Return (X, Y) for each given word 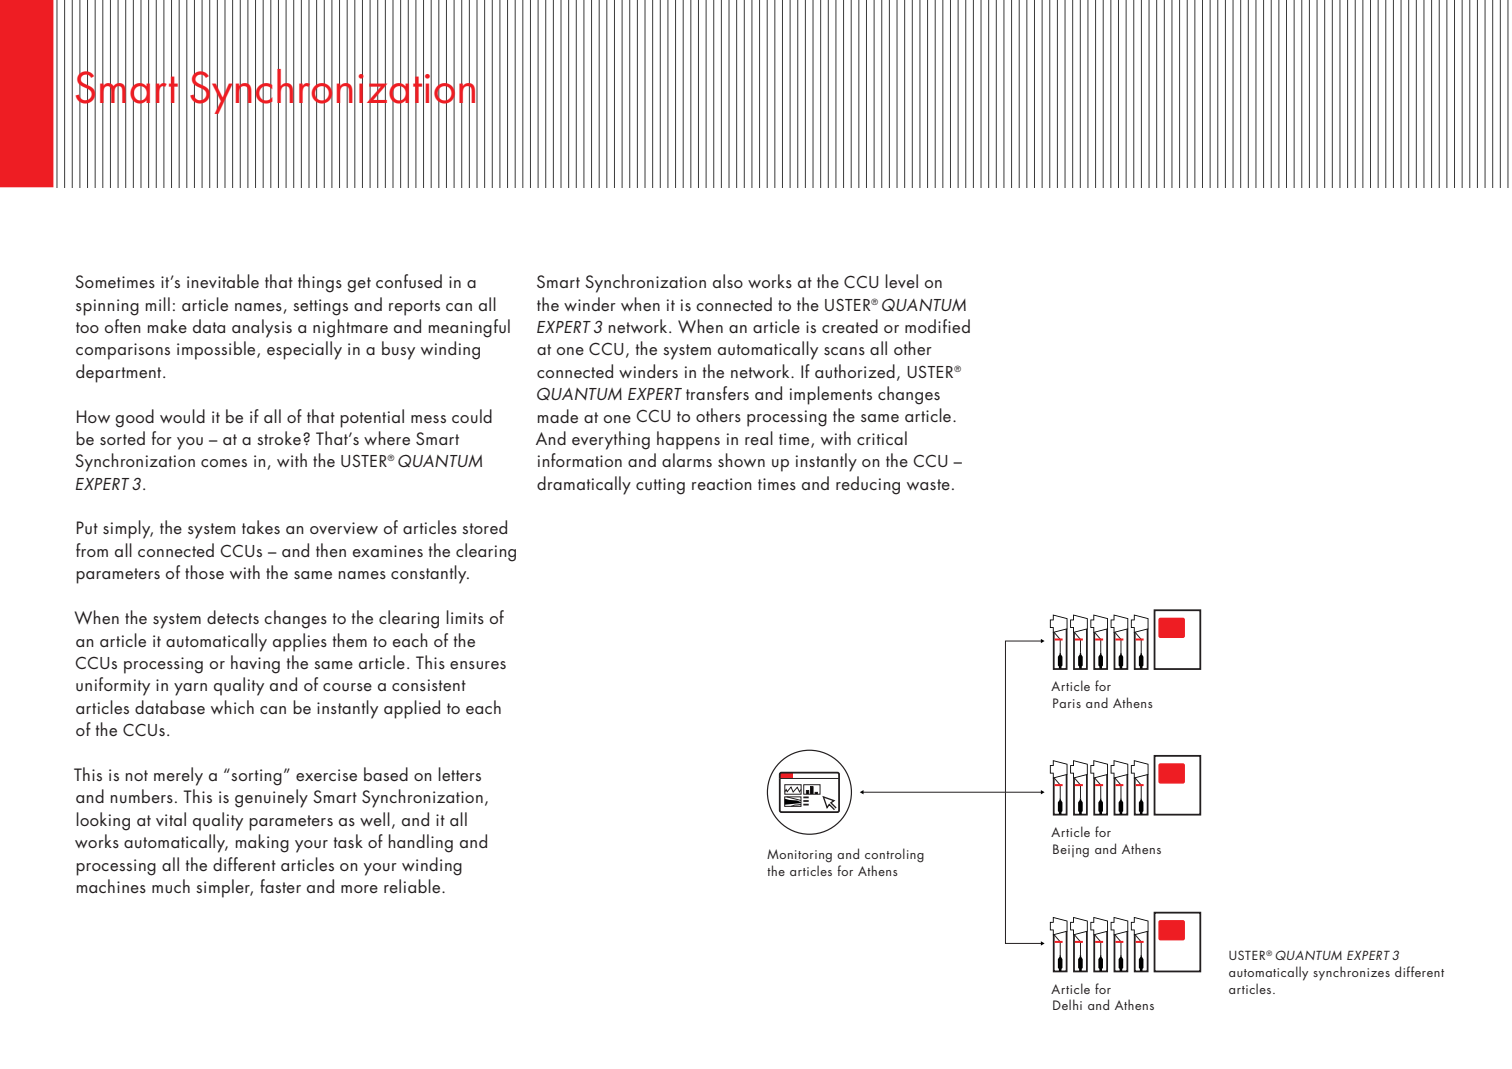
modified (937, 326)
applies (300, 642)
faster (280, 886)
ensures (478, 665)
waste (928, 484)
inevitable (223, 281)
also (728, 281)
